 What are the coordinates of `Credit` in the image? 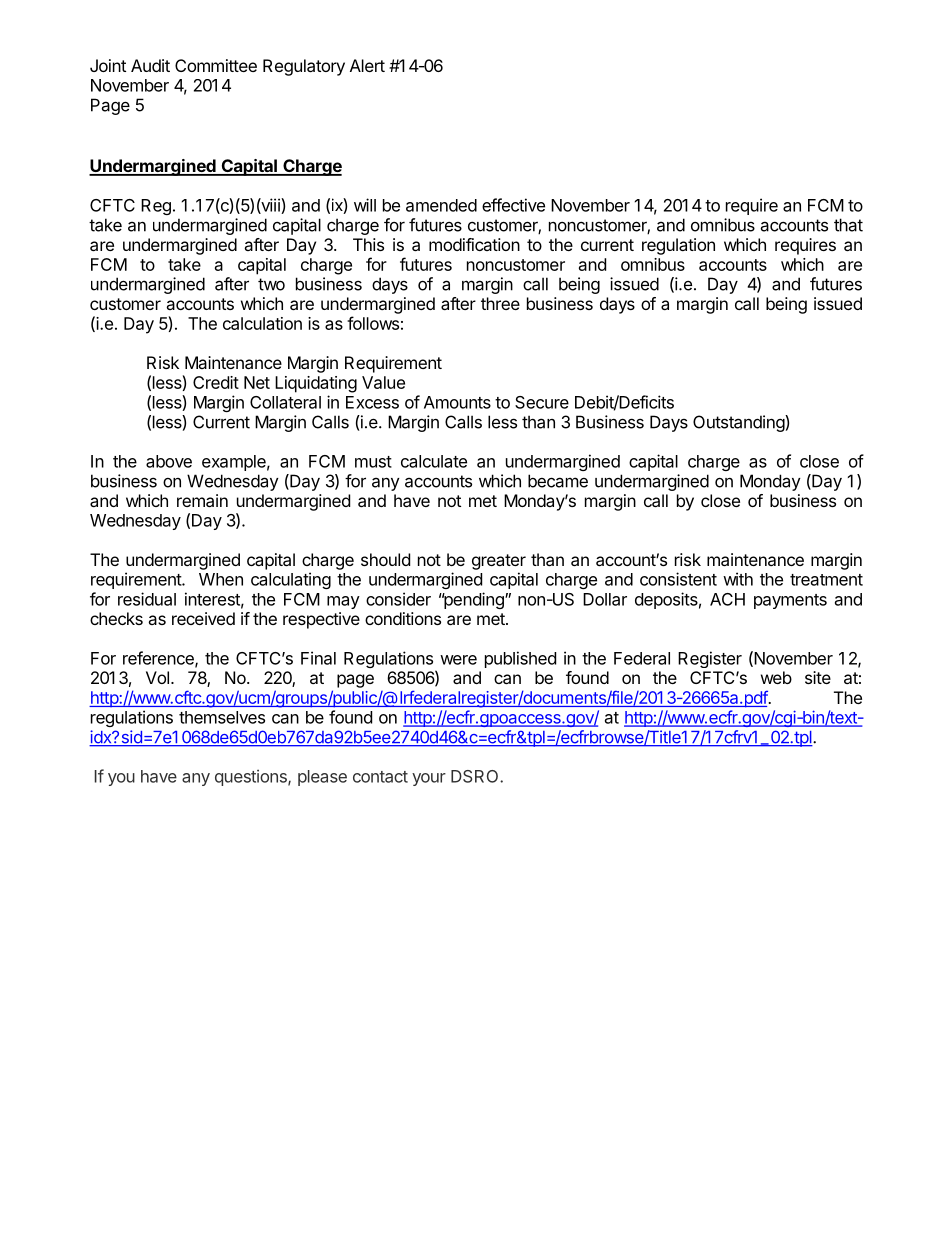 It's located at (216, 382).
